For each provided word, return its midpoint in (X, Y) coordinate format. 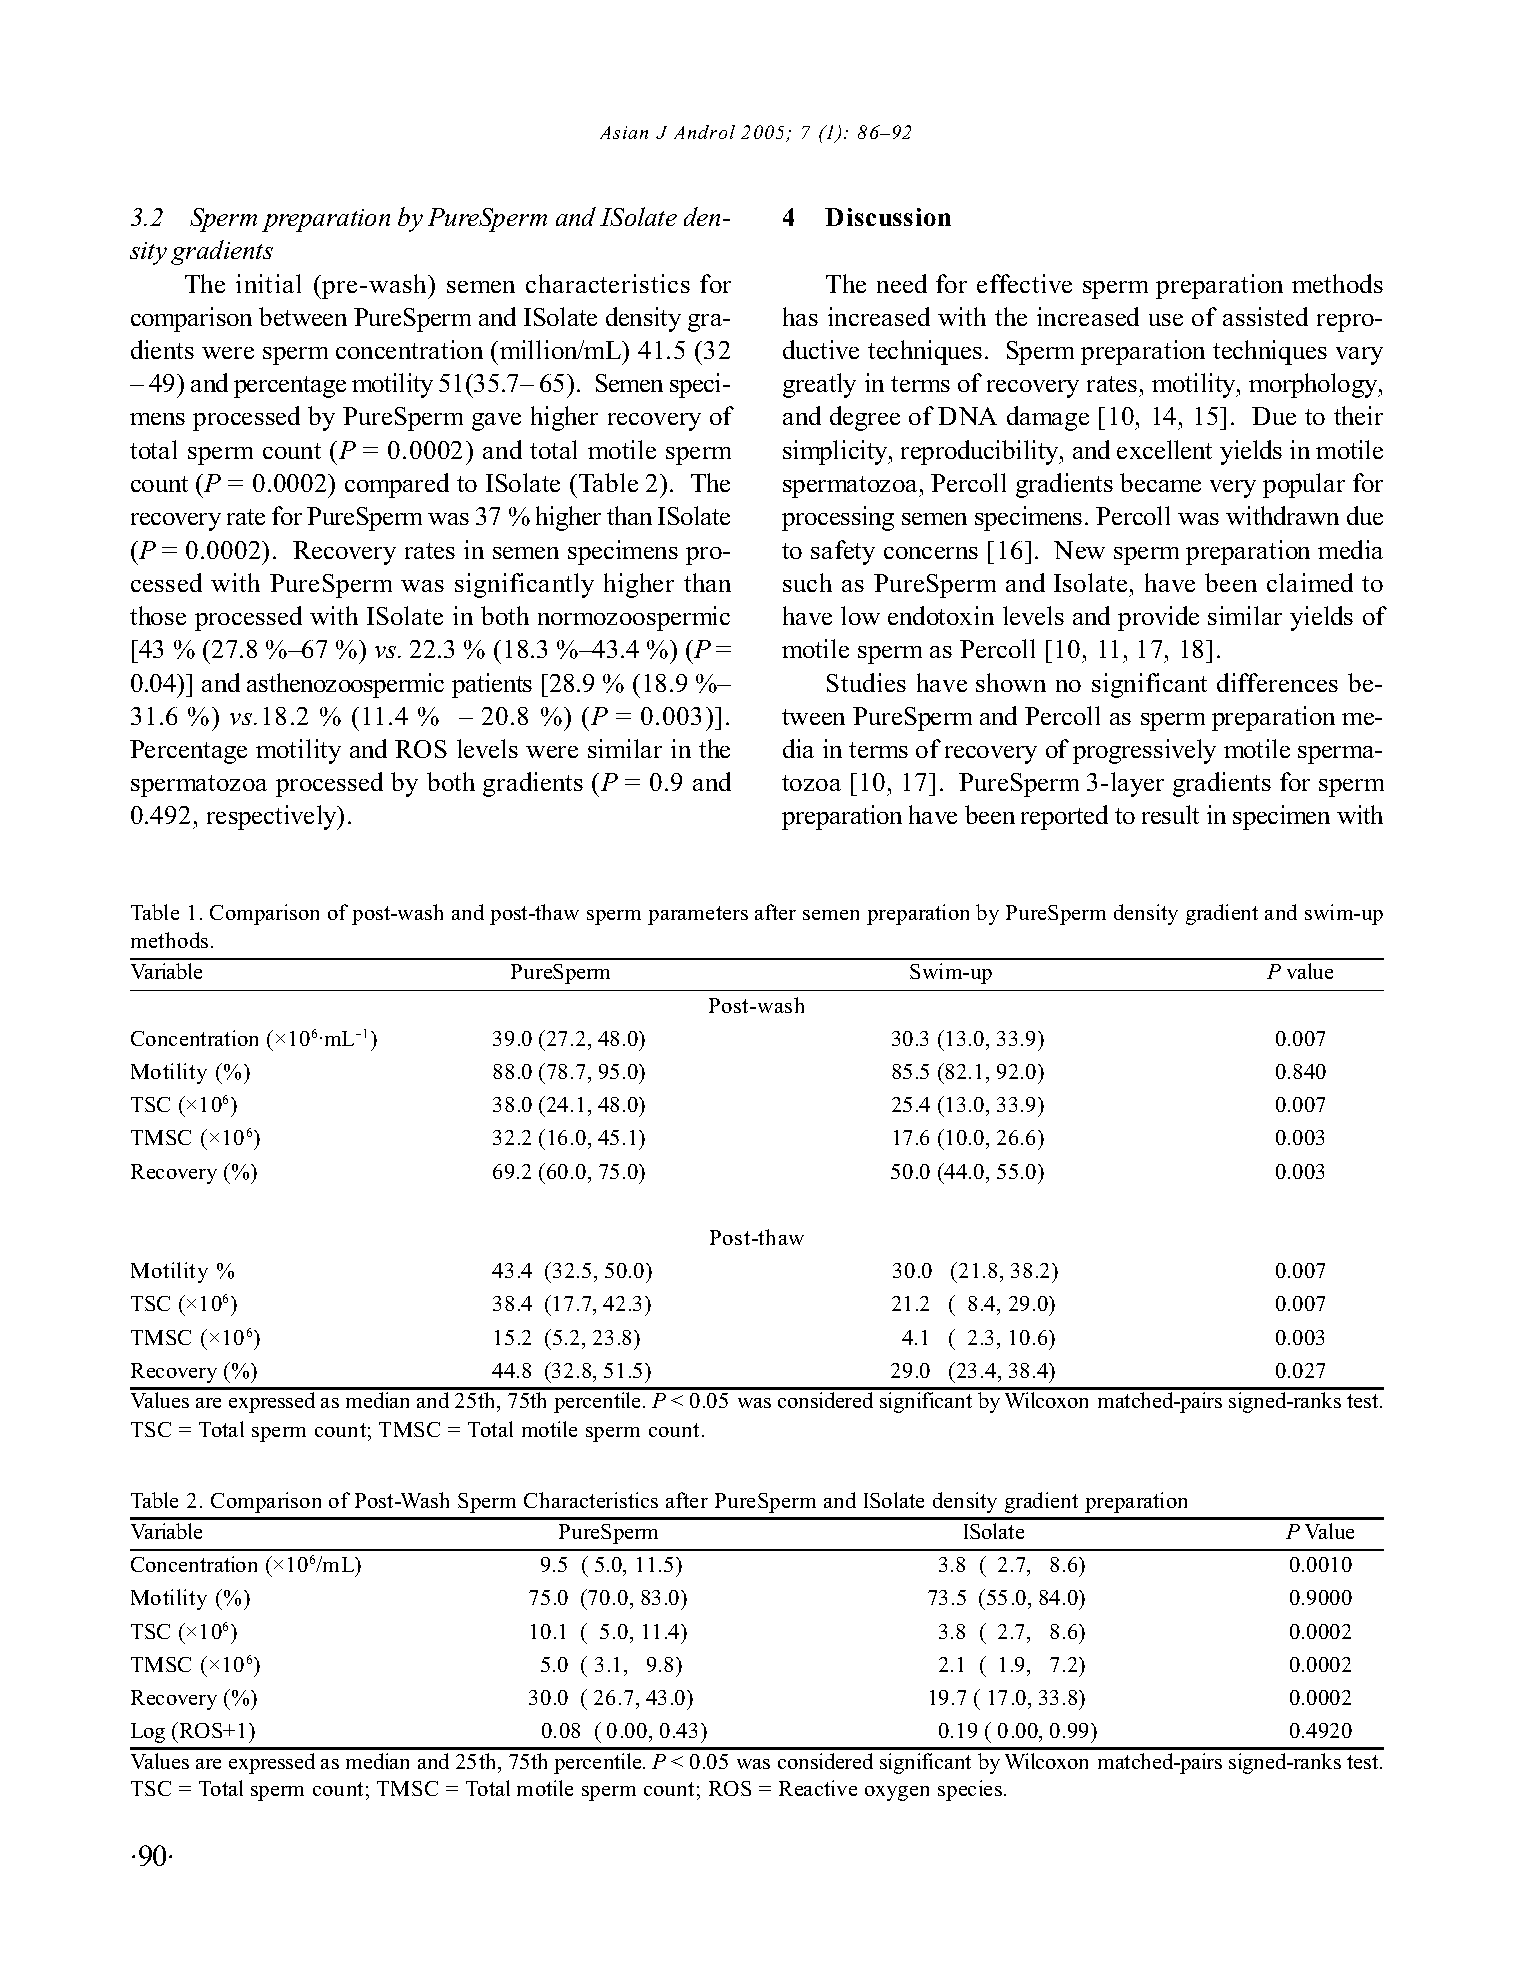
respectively (273, 817)
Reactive (818, 1788)
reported (1064, 817)
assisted (1265, 316)
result (1170, 814)
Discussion (888, 217)
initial (268, 283)
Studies (866, 682)
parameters (698, 915)
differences (1277, 682)
